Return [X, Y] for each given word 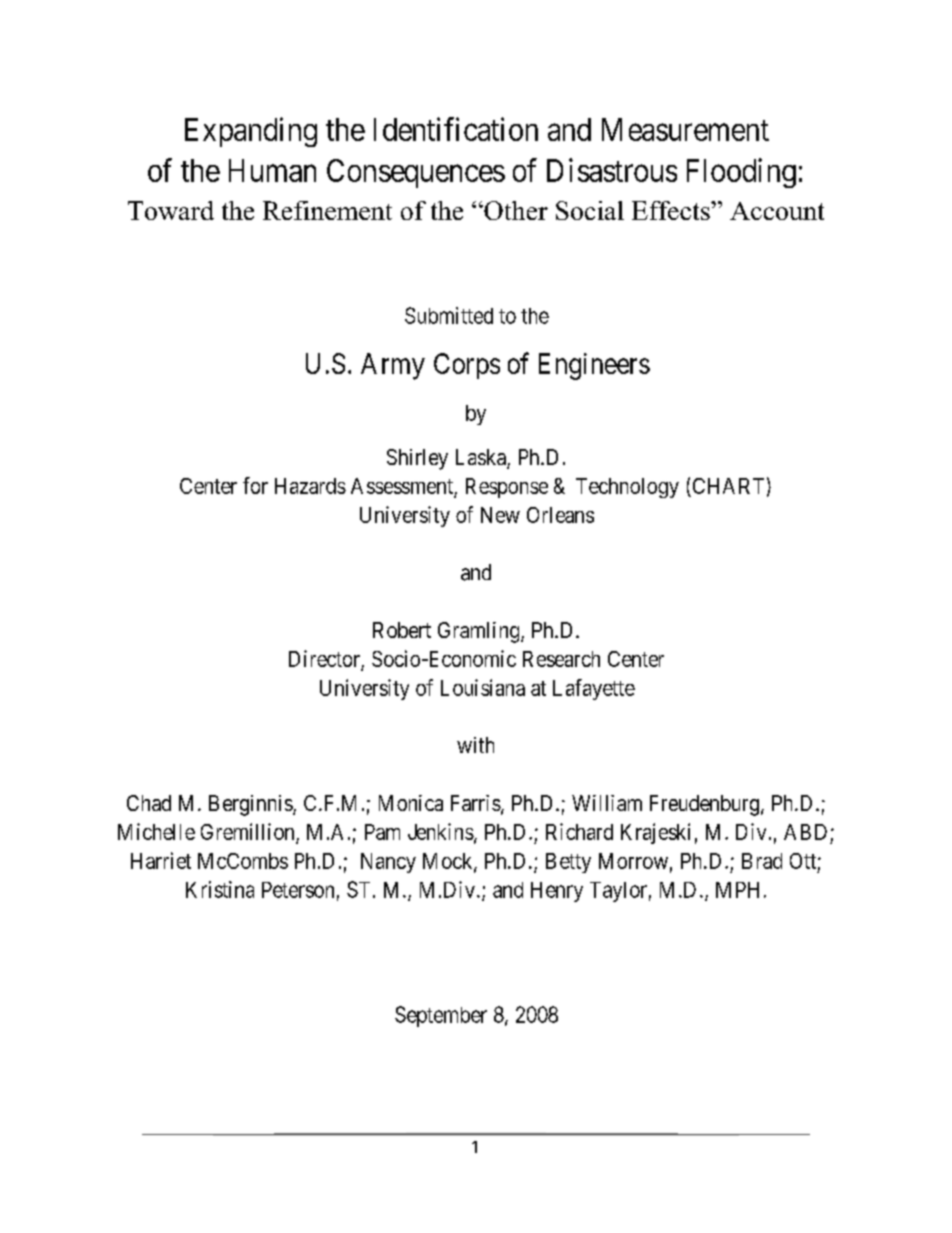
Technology [627, 488]
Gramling [480, 632]
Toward [171, 210]
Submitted [449, 315]
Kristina [220, 889]
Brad [762, 861]
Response [507, 488]
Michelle [156, 831]
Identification [456, 129]
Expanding [251, 132]
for [255, 485]
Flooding [741, 173]
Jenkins [441, 831]
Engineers [594, 366]
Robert [402, 630]
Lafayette [594, 689]
